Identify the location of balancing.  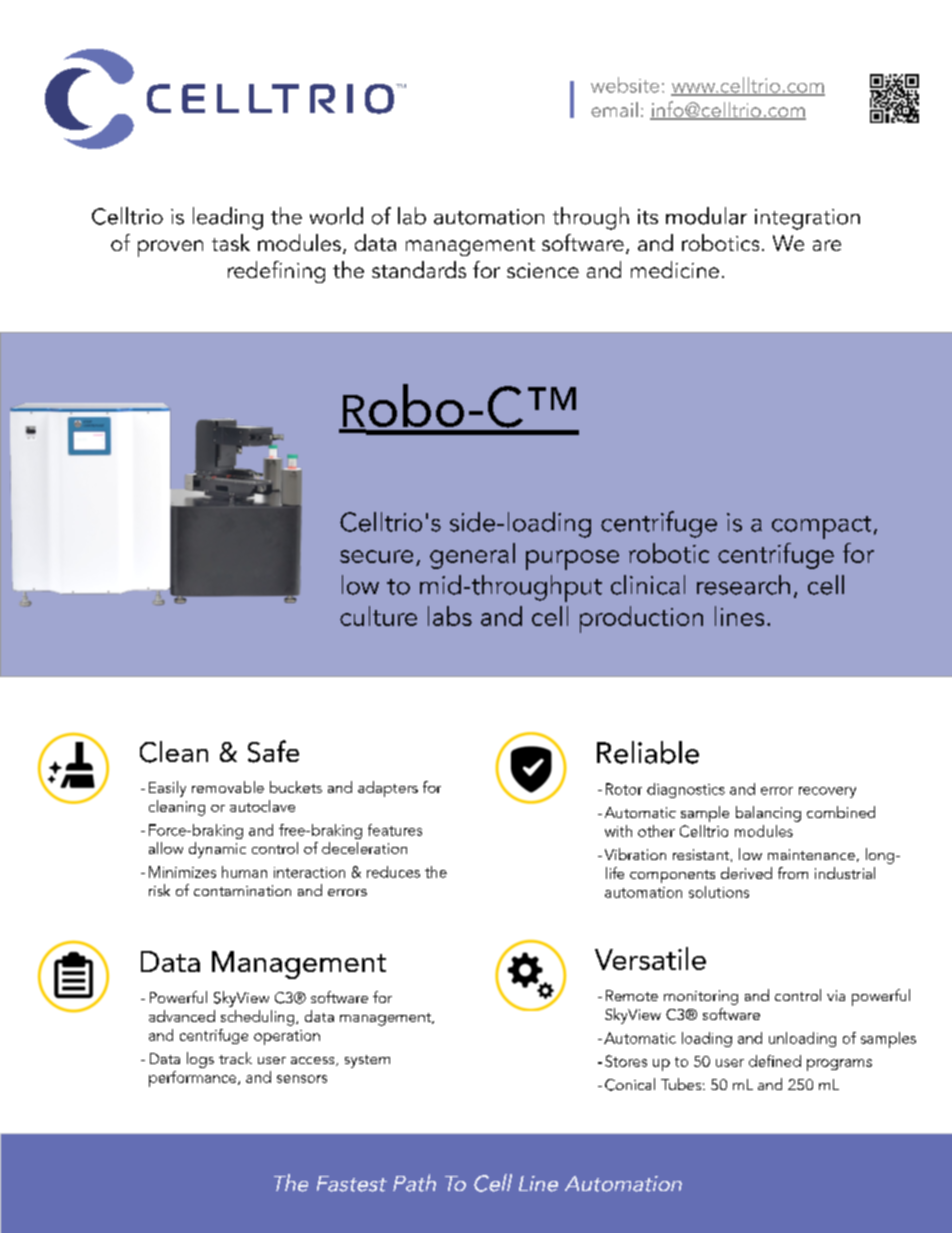
(768, 814).
